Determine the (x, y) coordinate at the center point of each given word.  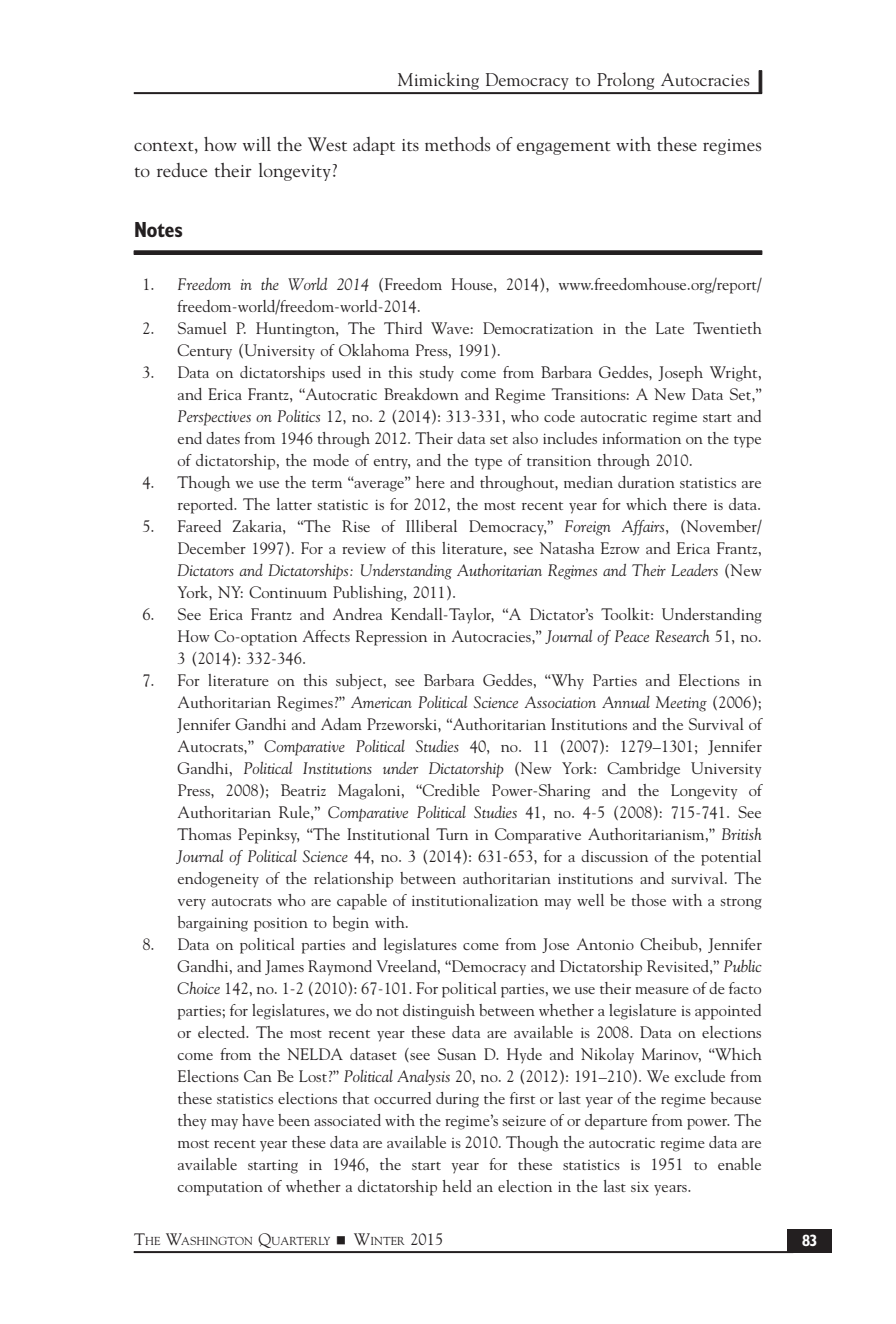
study (436, 374)
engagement (564, 148)
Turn (452, 834)
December (212, 548)
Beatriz (303, 790)
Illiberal (431, 526)
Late (670, 328)
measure (662, 990)
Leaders (694, 570)
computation (220, 1189)
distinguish (439, 1012)
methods (457, 144)
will (257, 144)
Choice (198, 988)
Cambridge (643, 770)
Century (204, 352)
